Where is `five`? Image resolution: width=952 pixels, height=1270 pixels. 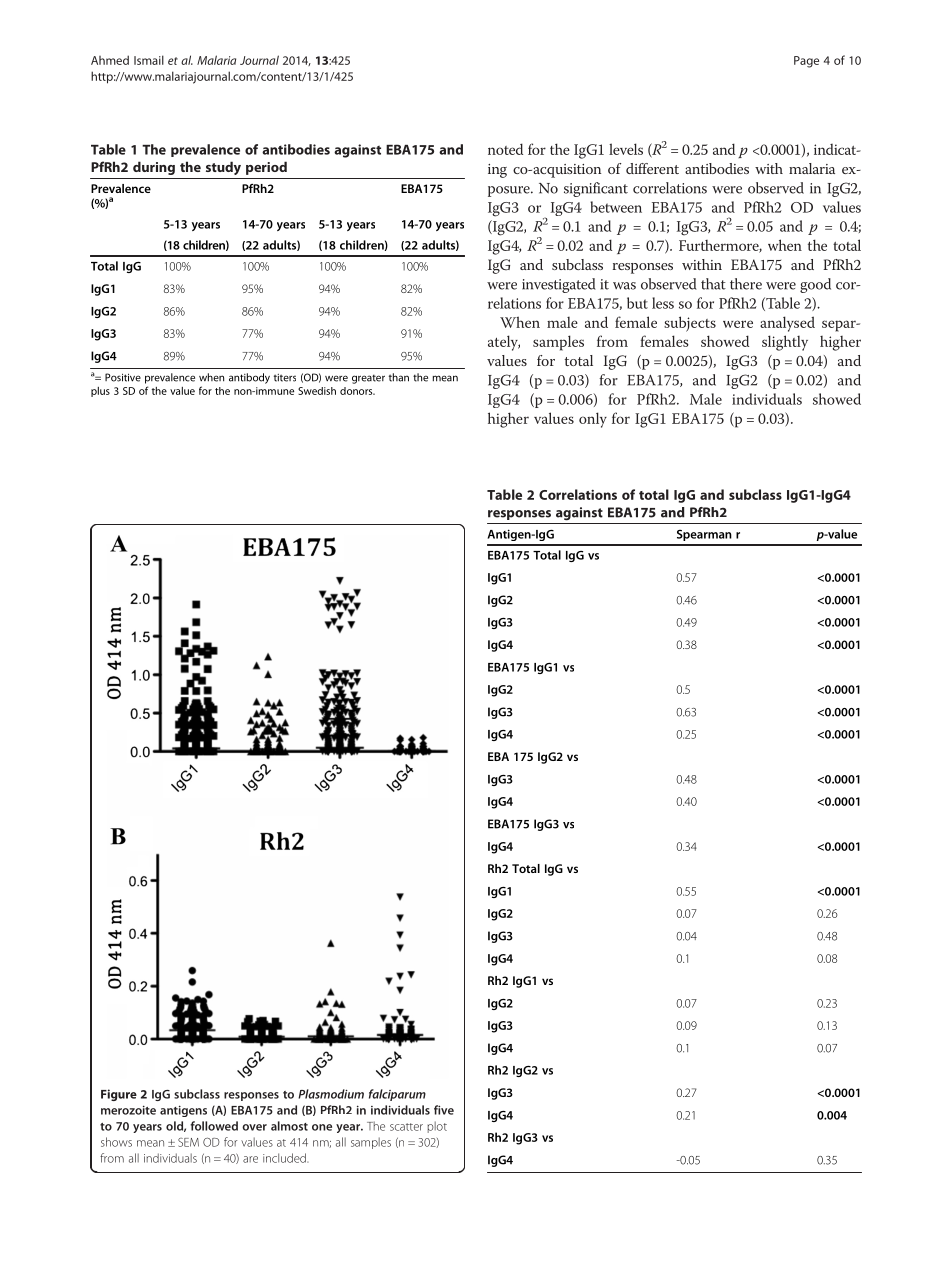 five is located at coordinates (444, 1110).
